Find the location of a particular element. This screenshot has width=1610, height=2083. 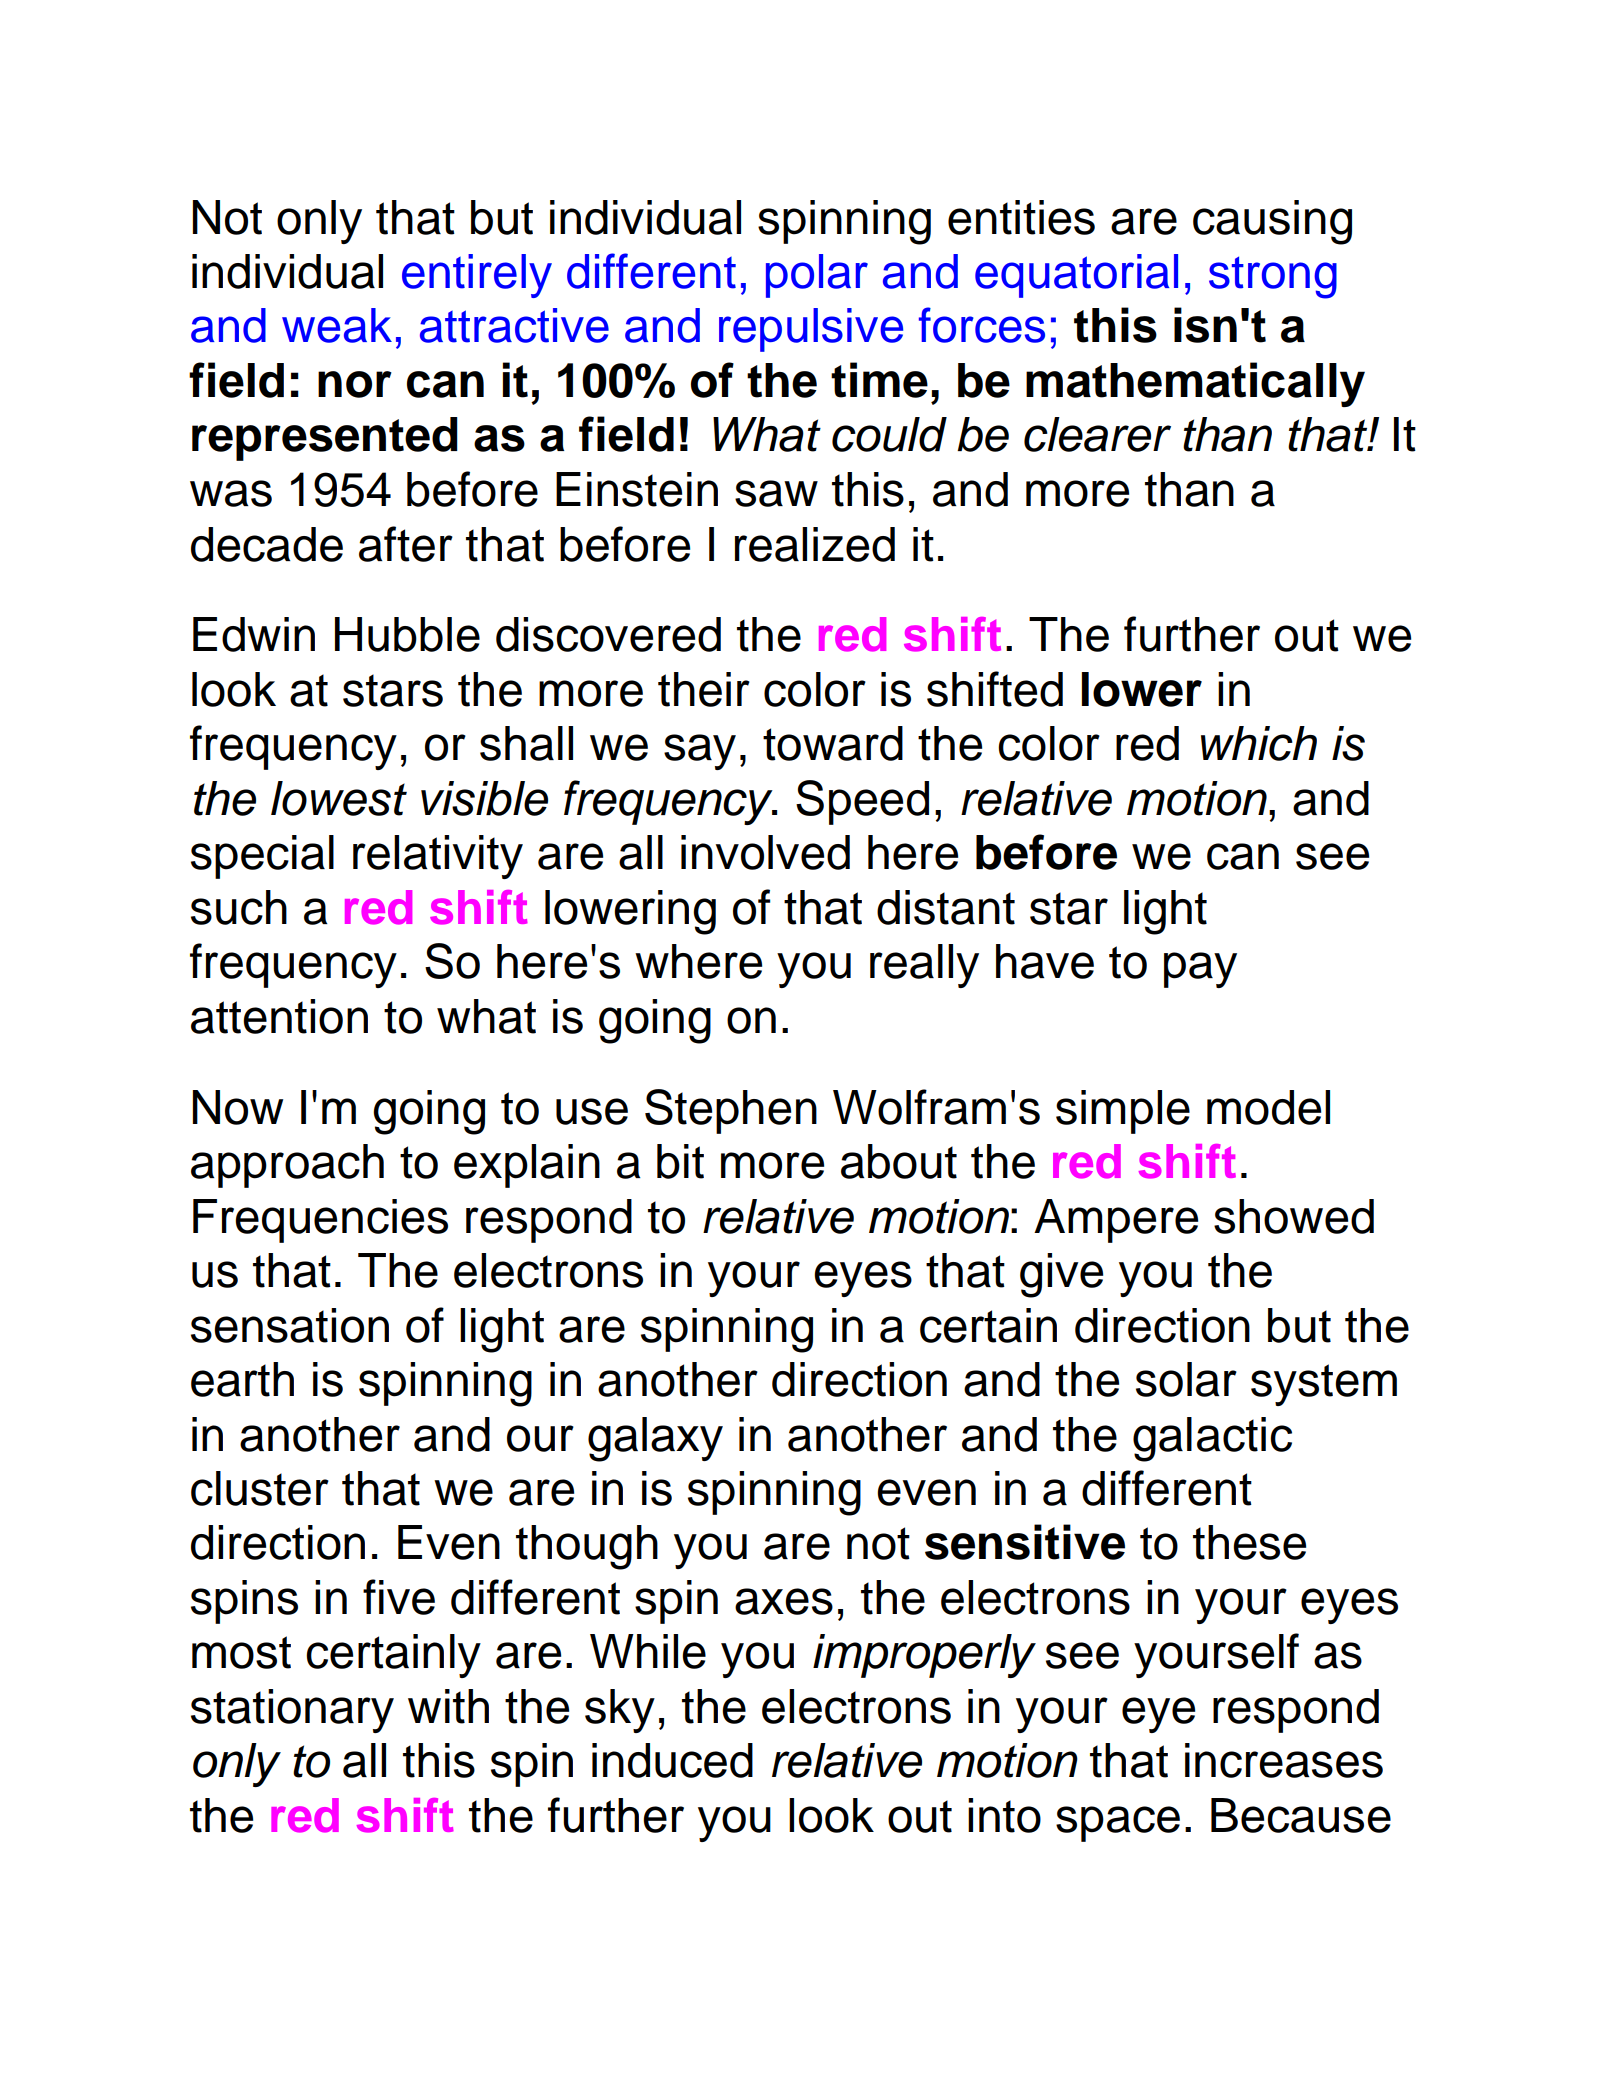

Frequencies is located at coordinates (320, 1221).
